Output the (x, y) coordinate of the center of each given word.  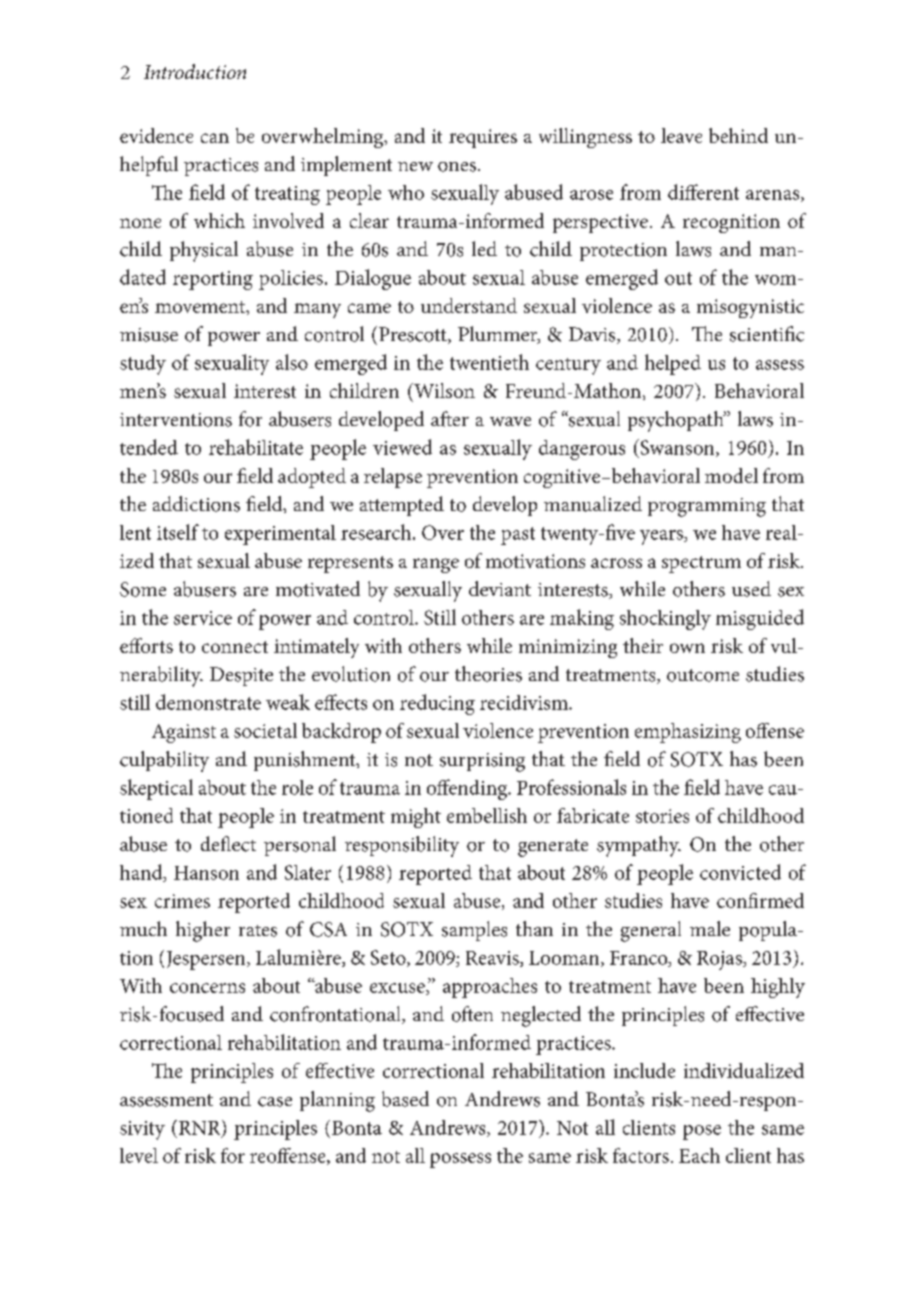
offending (468, 789)
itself (178, 532)
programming (707, 507)
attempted (402, 506)
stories (662, 816)
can (215, 138)
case (275, 1102)
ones (457, 167)
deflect (228, 844)
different (703, 192)
